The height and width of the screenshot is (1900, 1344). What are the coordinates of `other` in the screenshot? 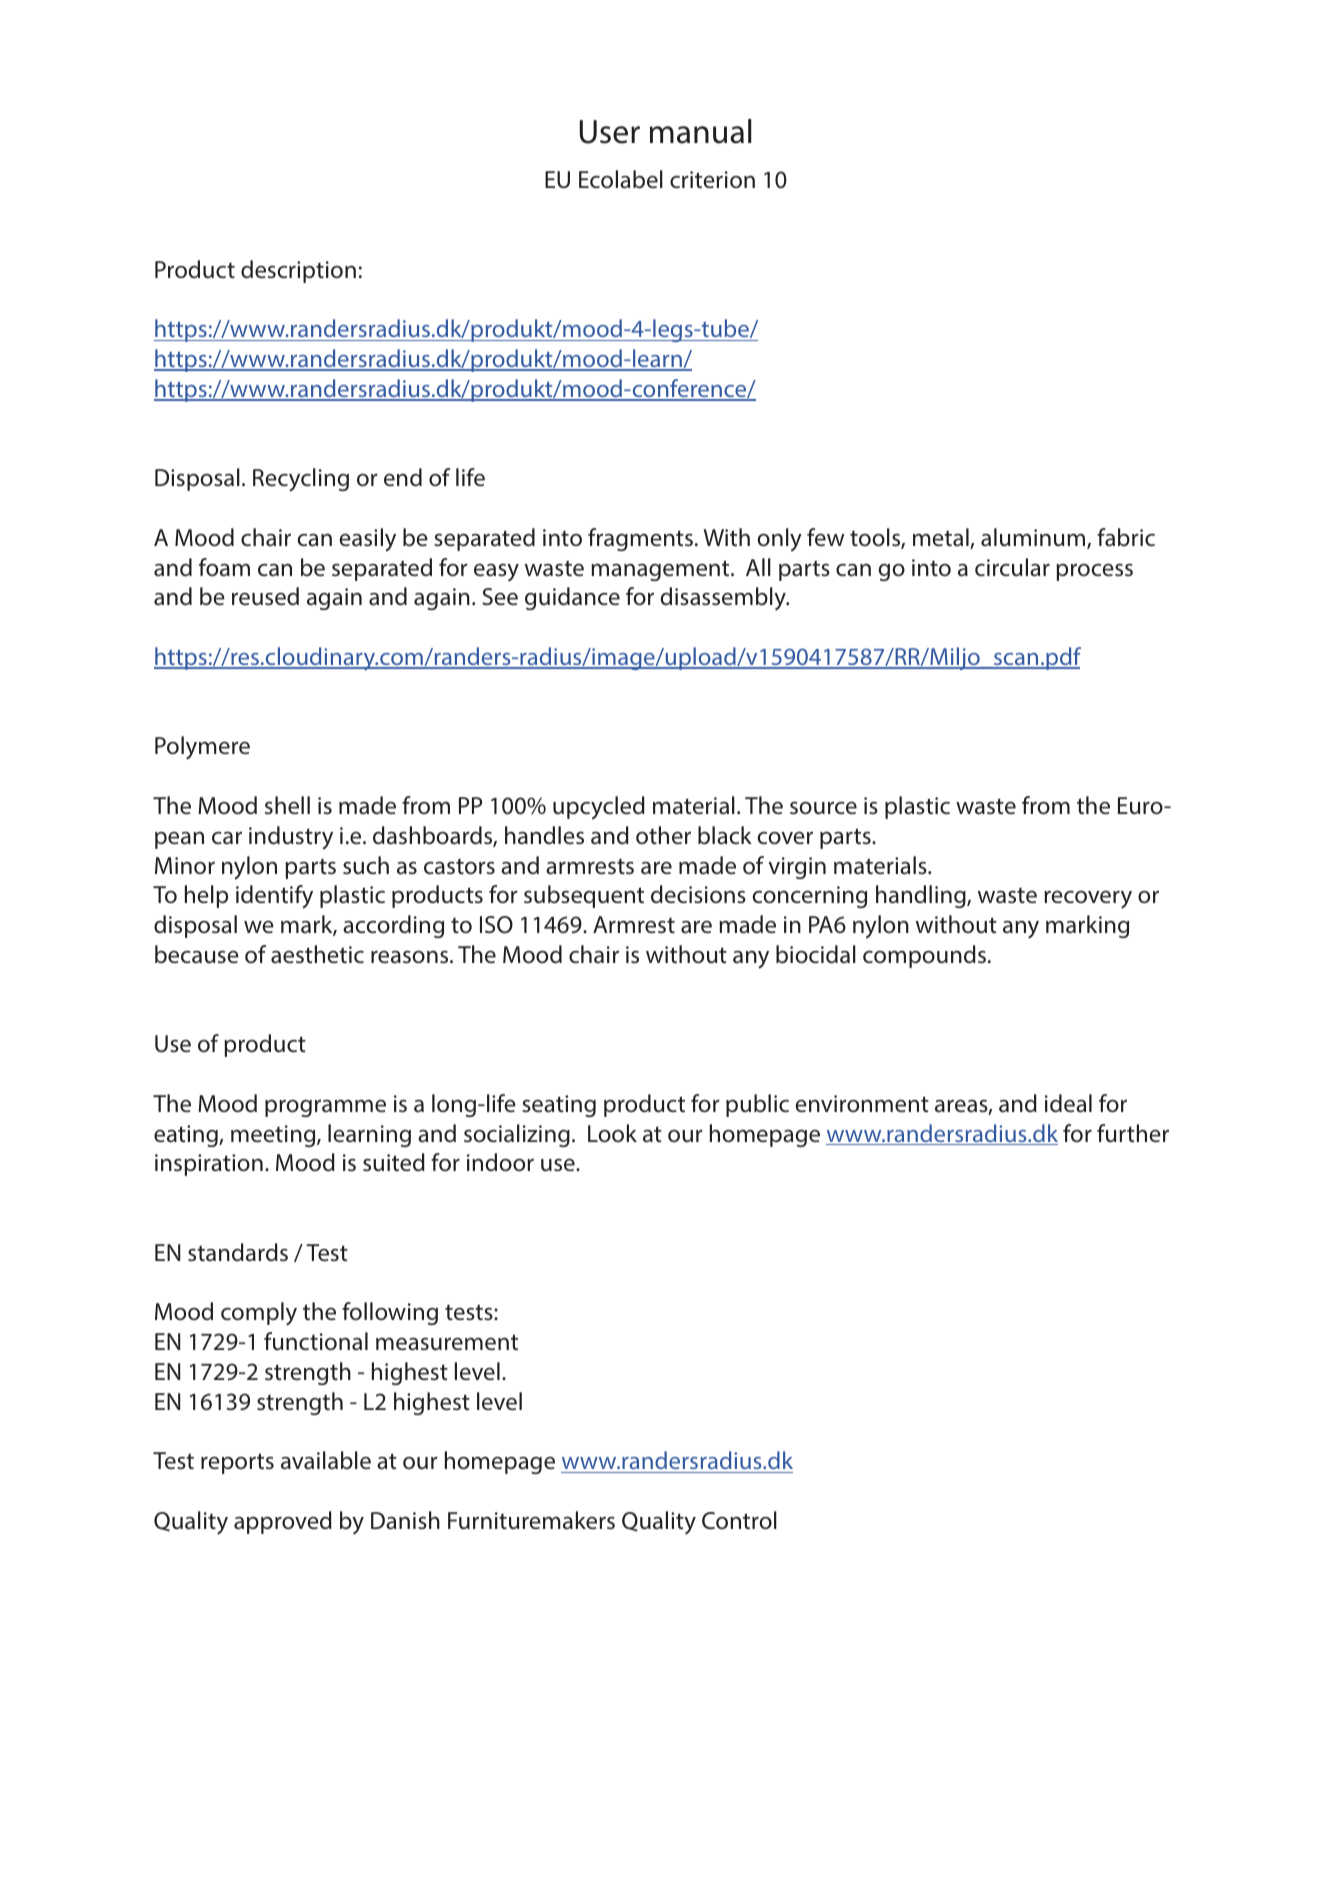 It's located at (663, 835).
